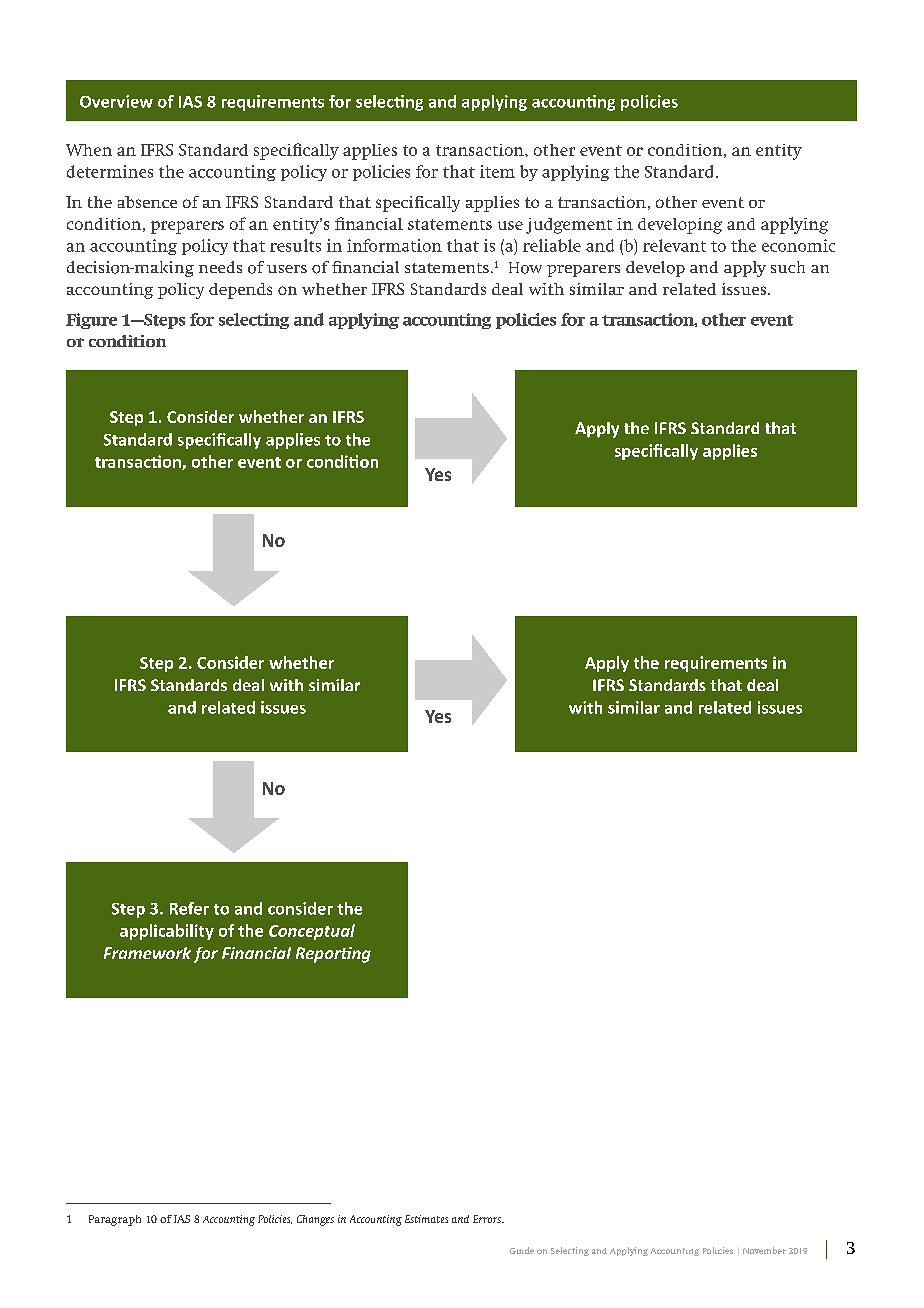  Describe the element at coordinates (788, 267) in the document. I see `such` at that location.
